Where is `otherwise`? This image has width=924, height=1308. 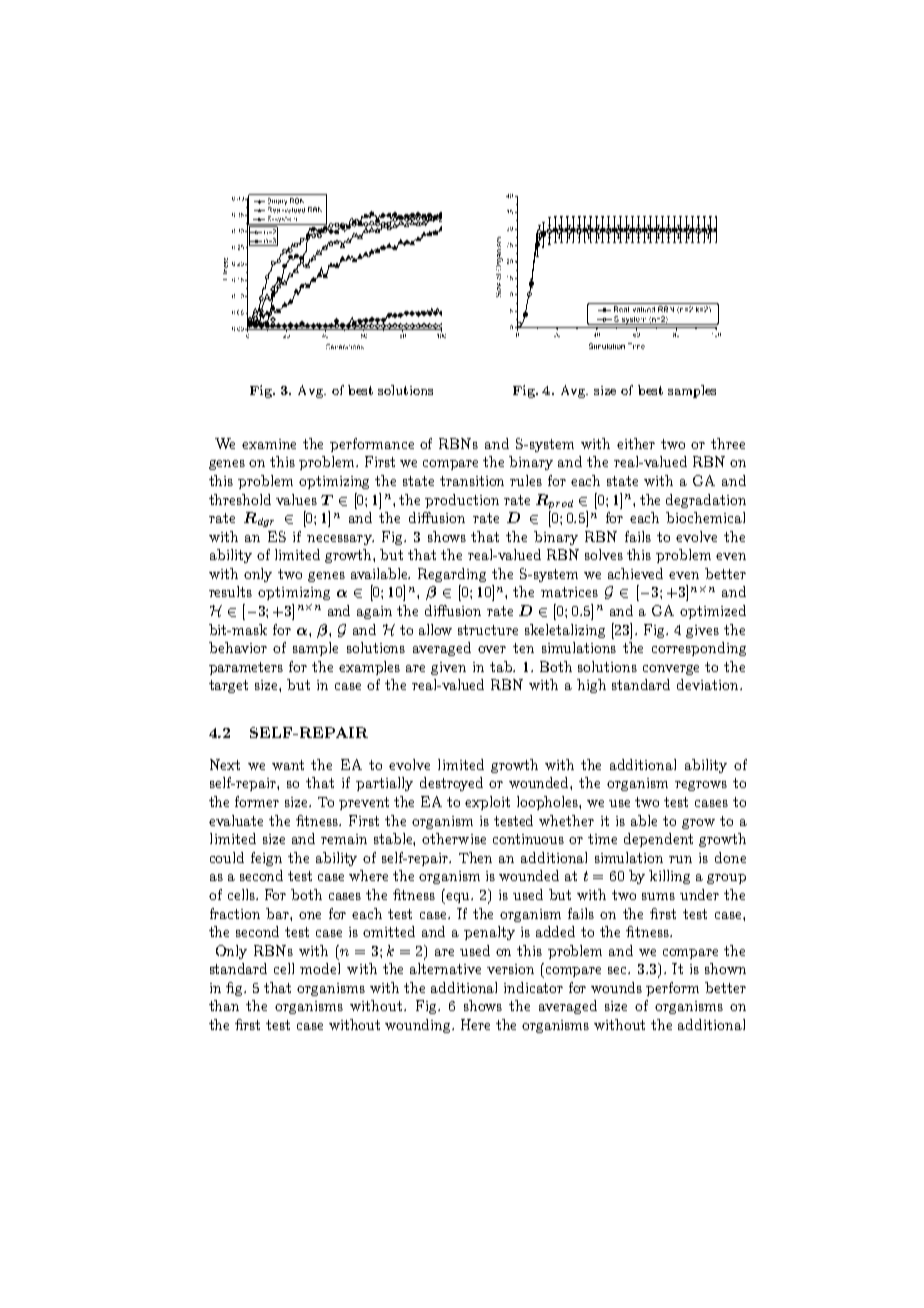 otherwise is located at coordinates (454, 838).
